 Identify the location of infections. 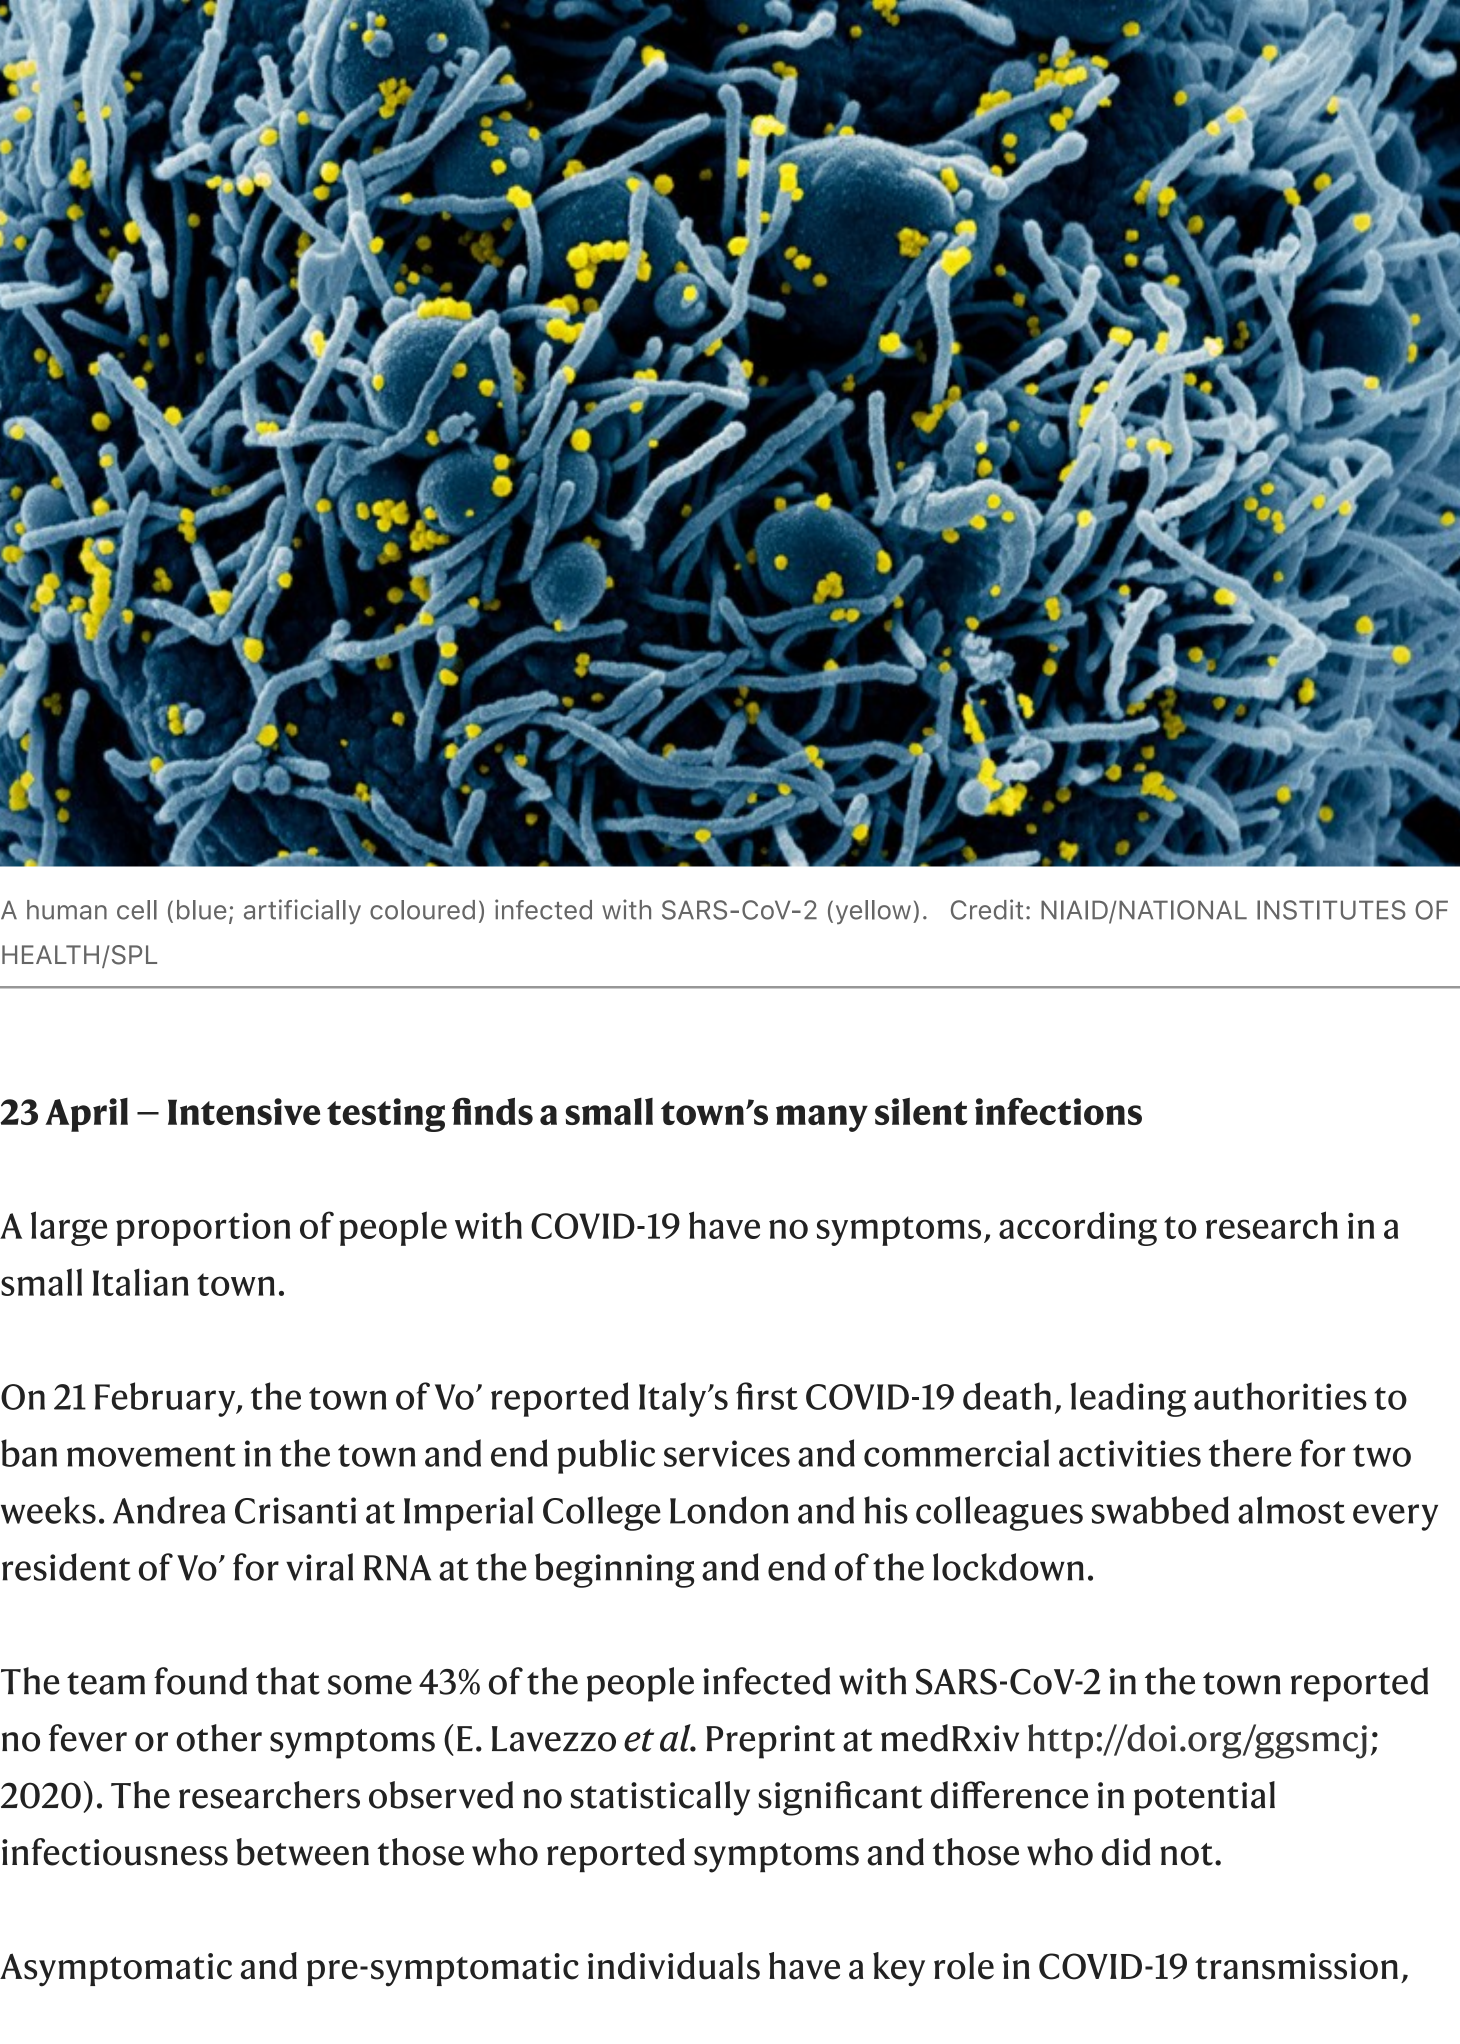
(1058, 1111).
